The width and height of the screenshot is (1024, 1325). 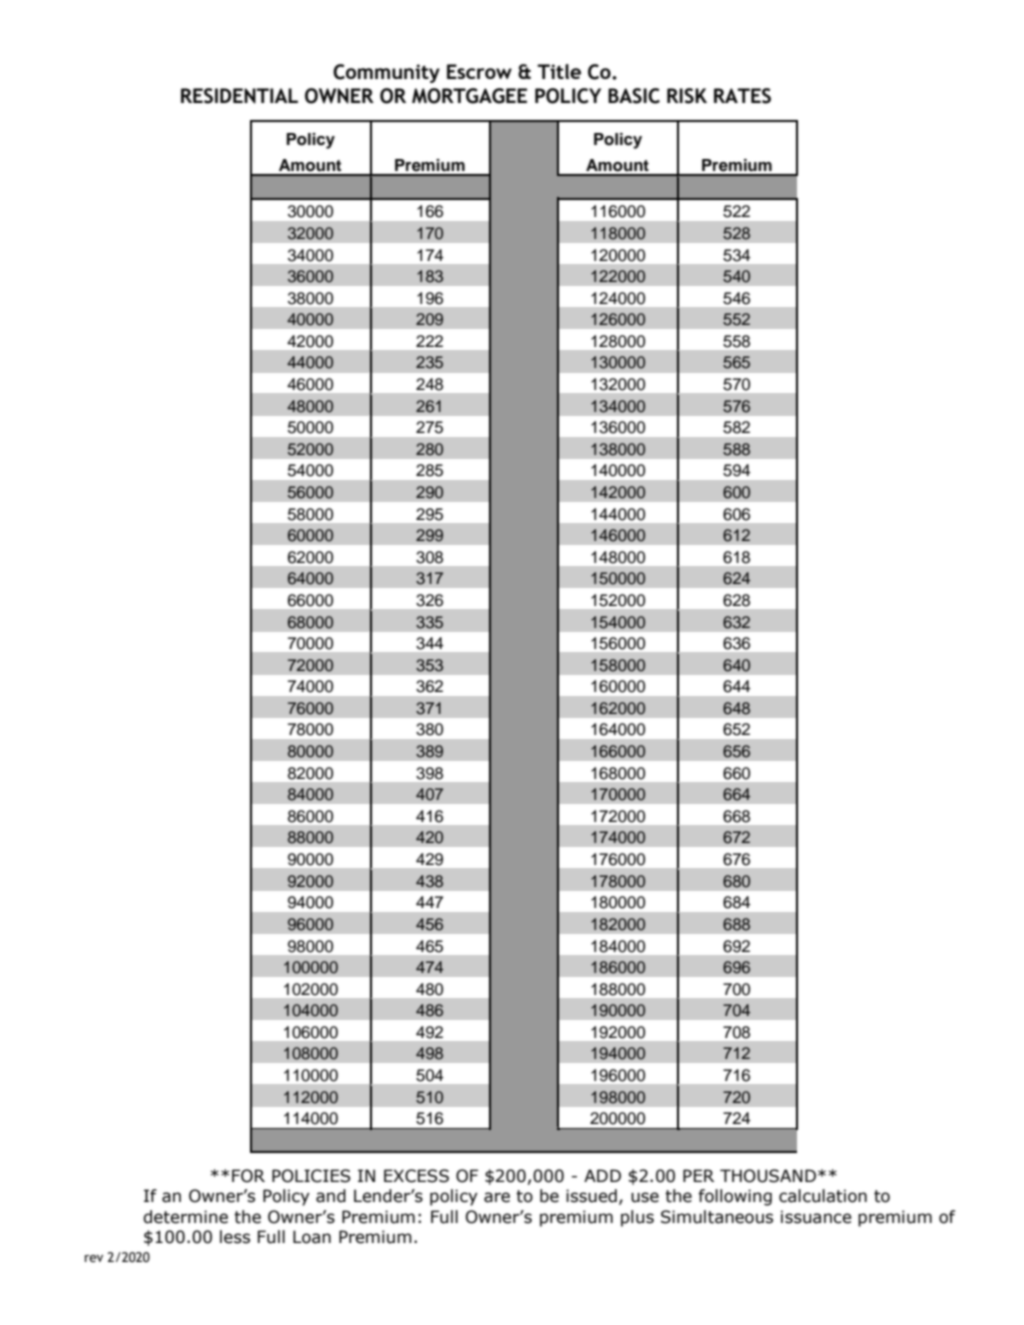 I want to click on RESIDENTIAL, so click(x=239, y=96).
